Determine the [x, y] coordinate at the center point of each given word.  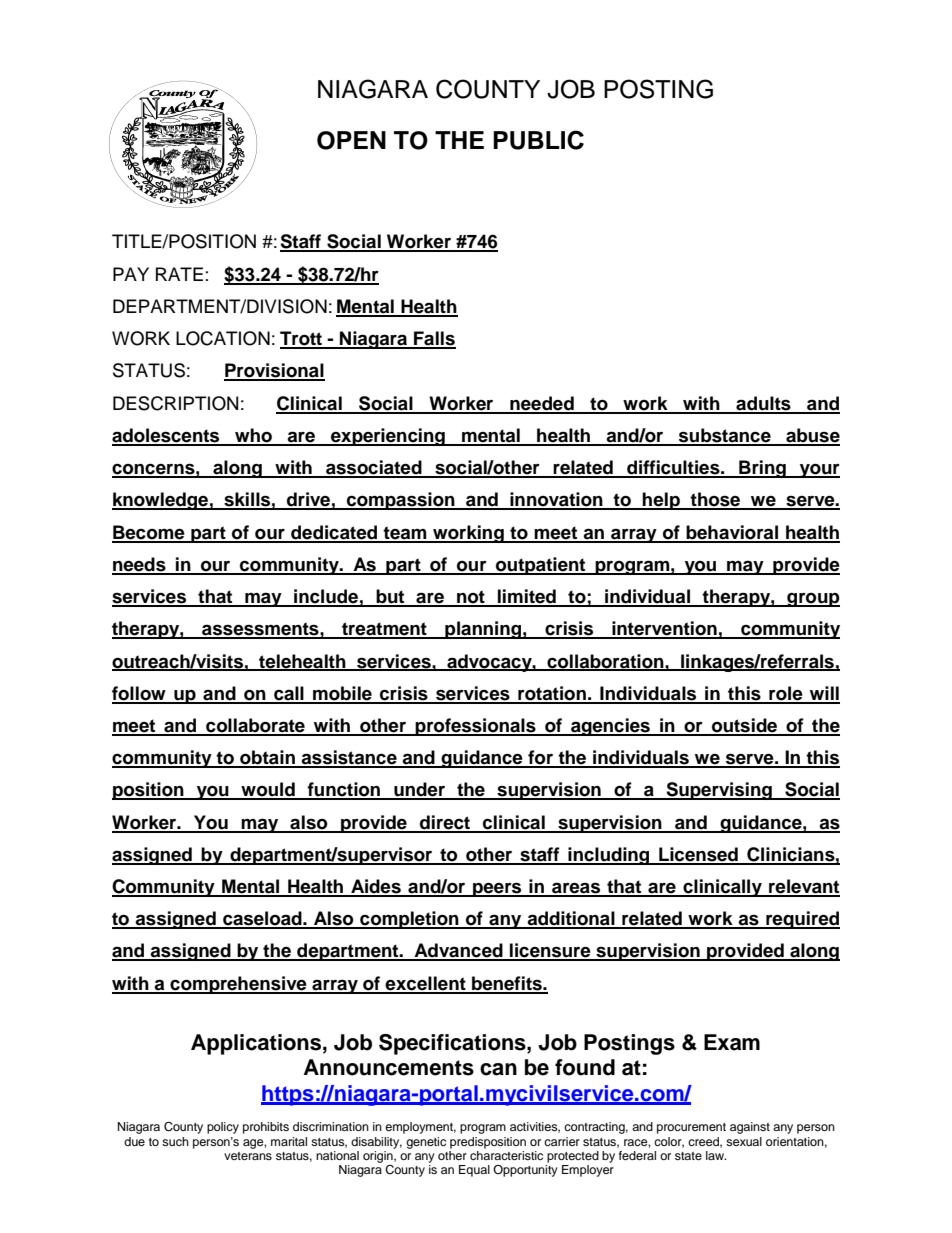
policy [223, 1128]
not [471, 598]
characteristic [506, 1154]
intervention [664, 629]
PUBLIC [538, 140]
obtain [267, 758]
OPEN [351, 140]
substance [725, 436]
